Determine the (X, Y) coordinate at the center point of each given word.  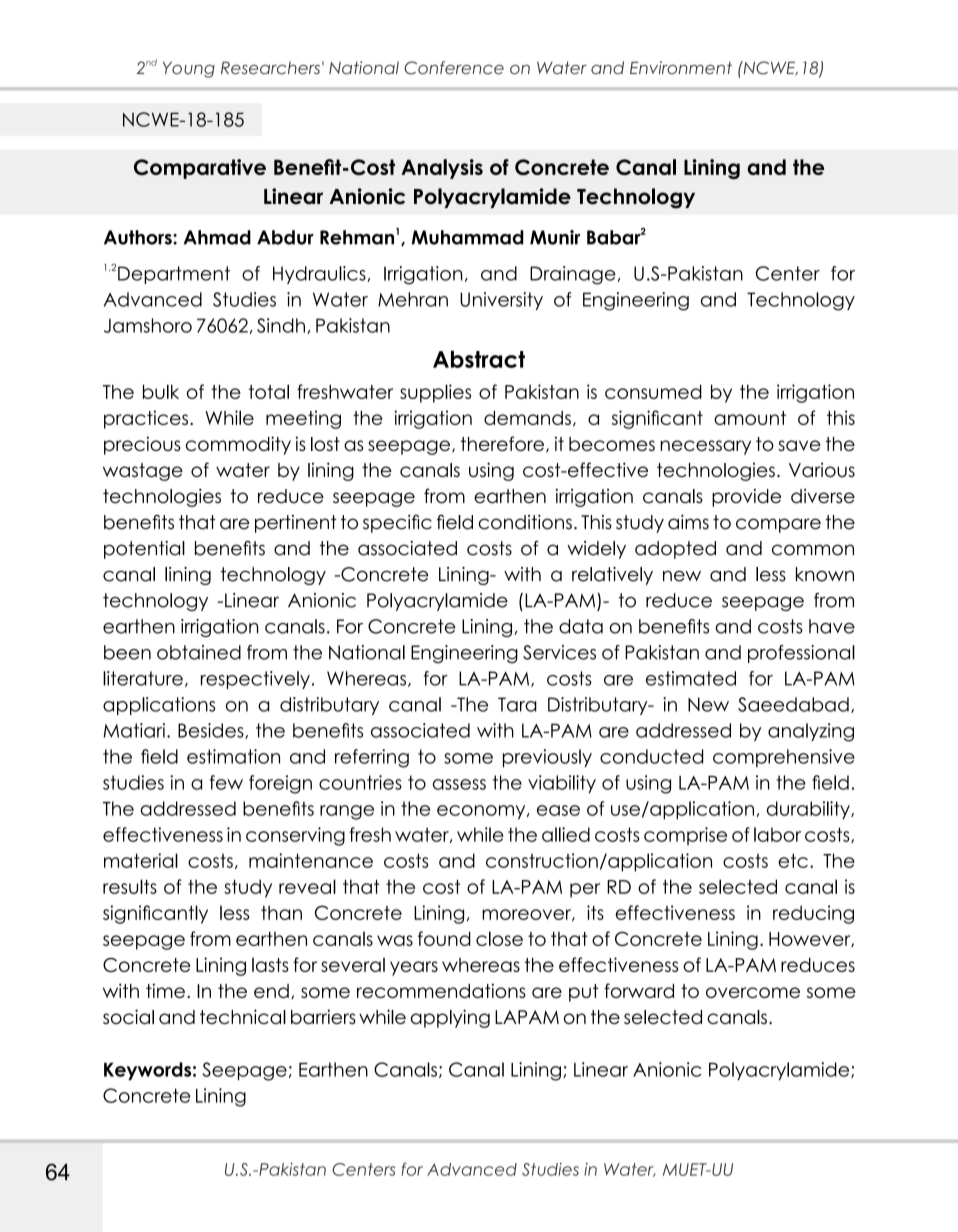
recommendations (441, 990)
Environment (681, 68)
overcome (753, 992)
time (165, 990)
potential (144, 550)
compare (778, 525)
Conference (454, 68)
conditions (525, 522)
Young (189, 70)
